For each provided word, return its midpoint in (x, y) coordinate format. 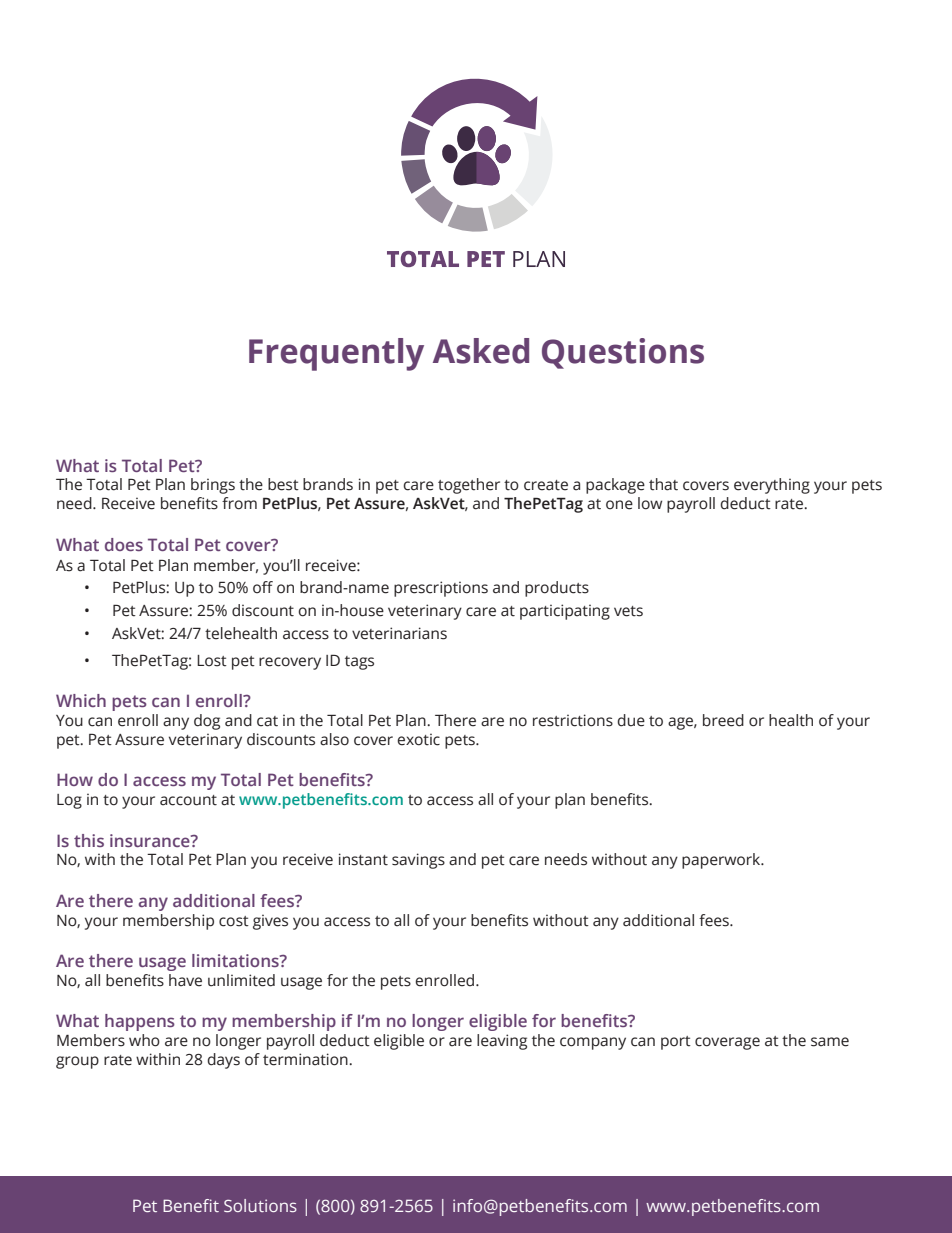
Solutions (260, 1205)
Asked (481, 351)
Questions (623, 353)
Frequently (336, 354)
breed (723, 720)
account (188, 800)
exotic (418, 739)
